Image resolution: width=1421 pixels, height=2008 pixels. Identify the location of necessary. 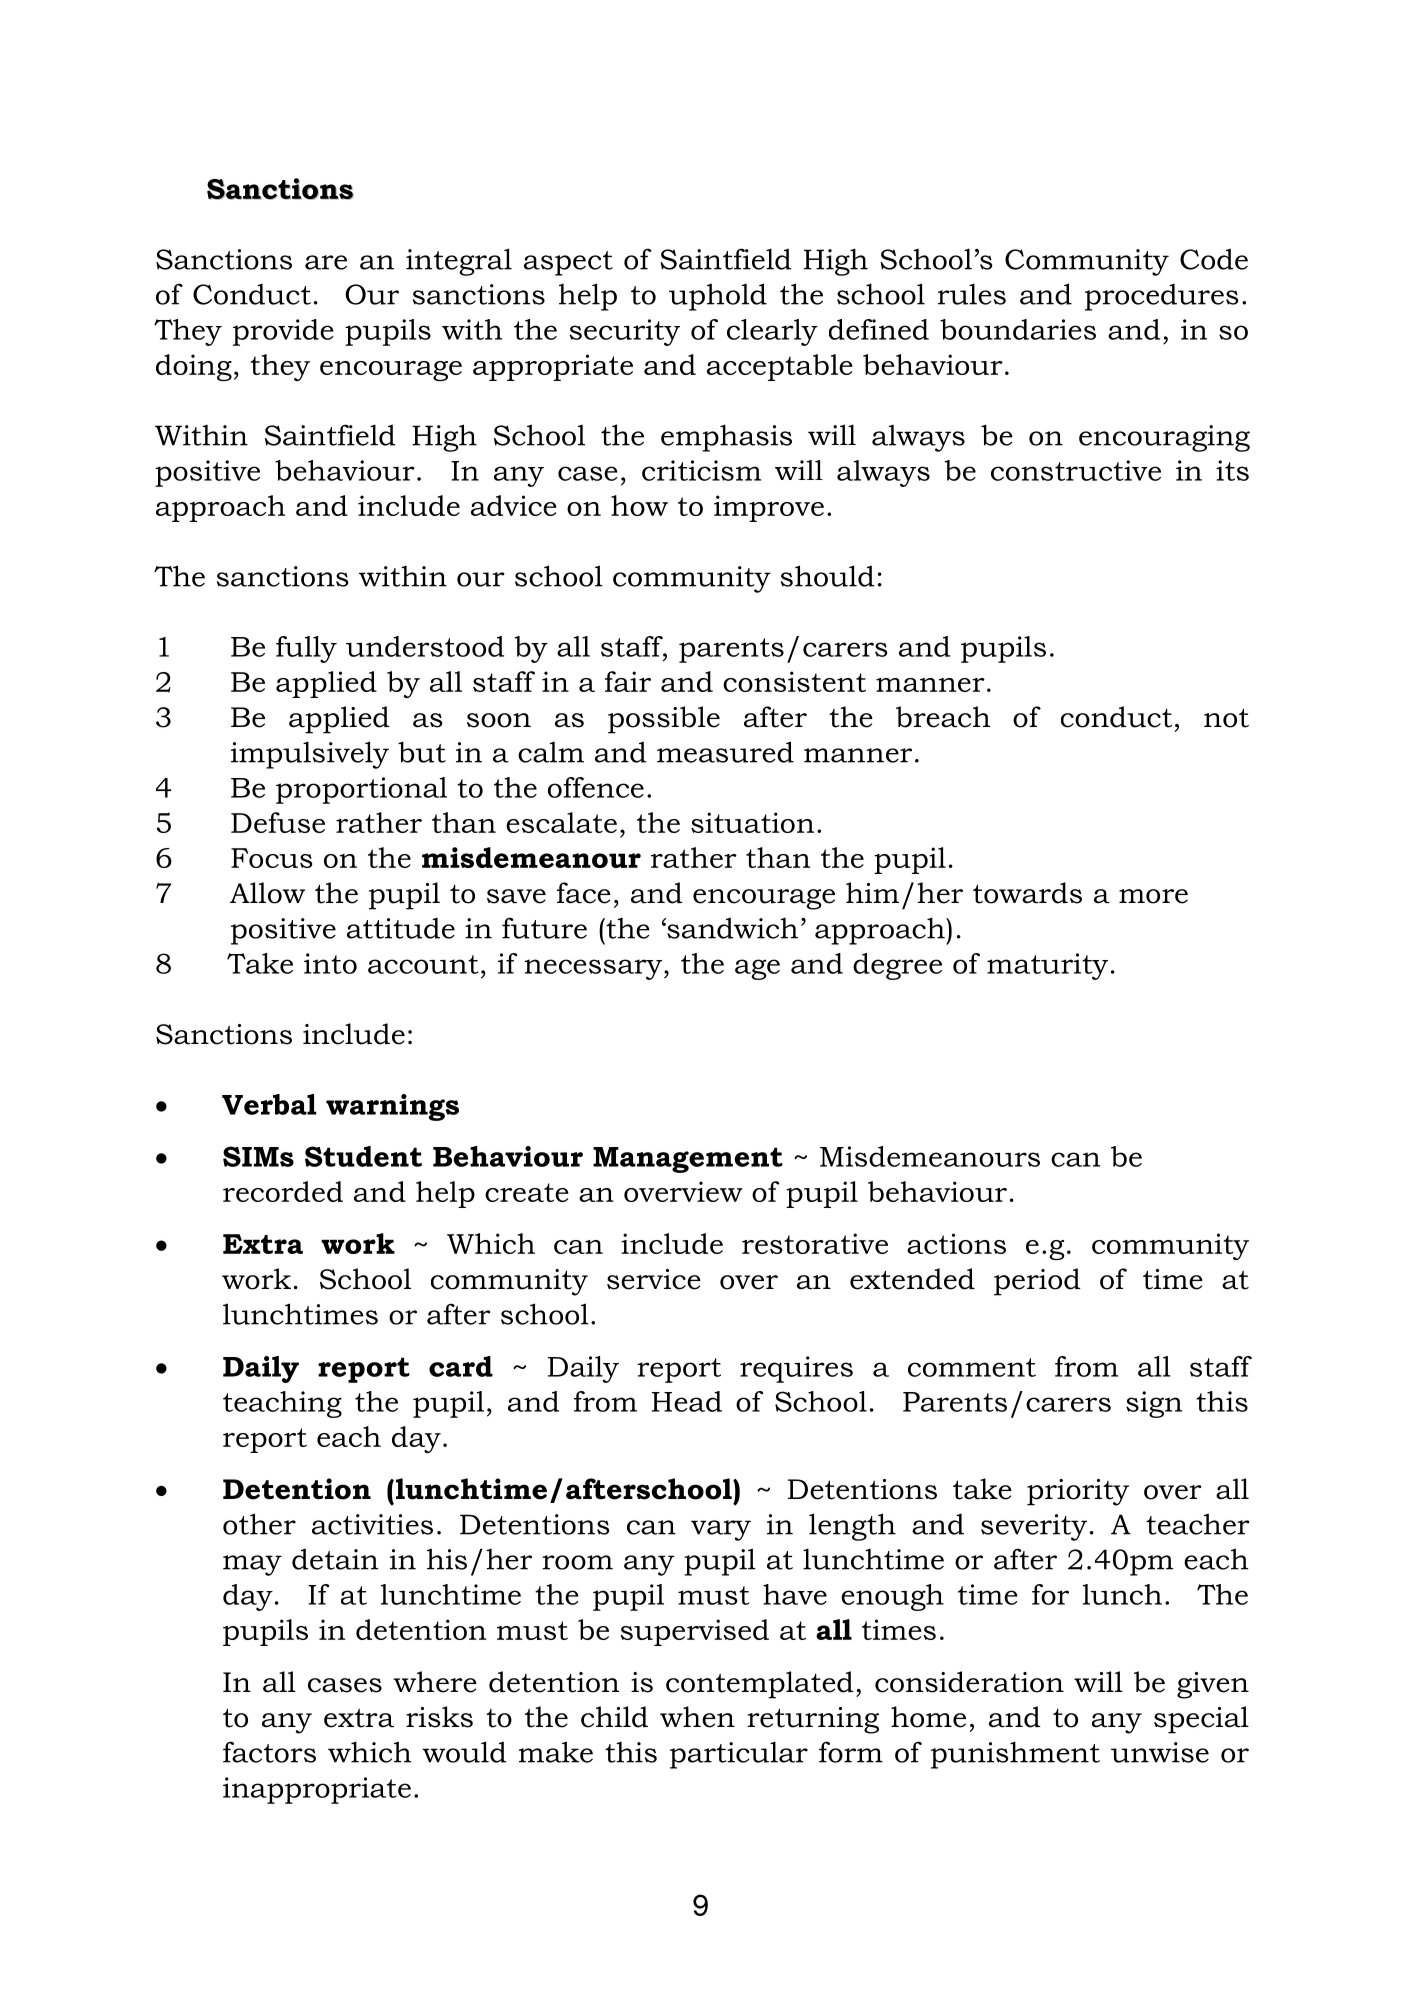
(593, 969).
